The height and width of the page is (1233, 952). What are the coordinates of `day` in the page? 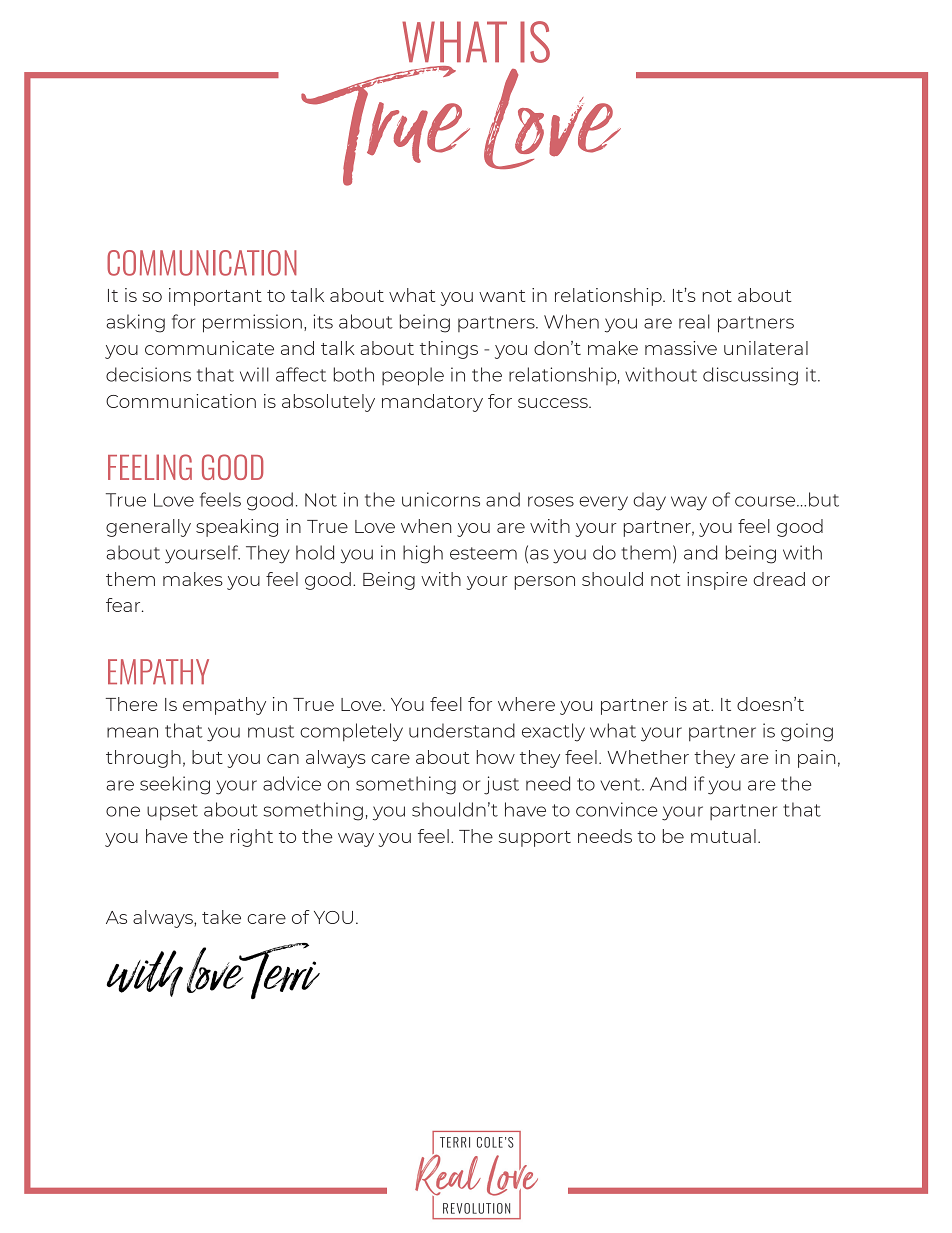 It's located at (649, 501).
